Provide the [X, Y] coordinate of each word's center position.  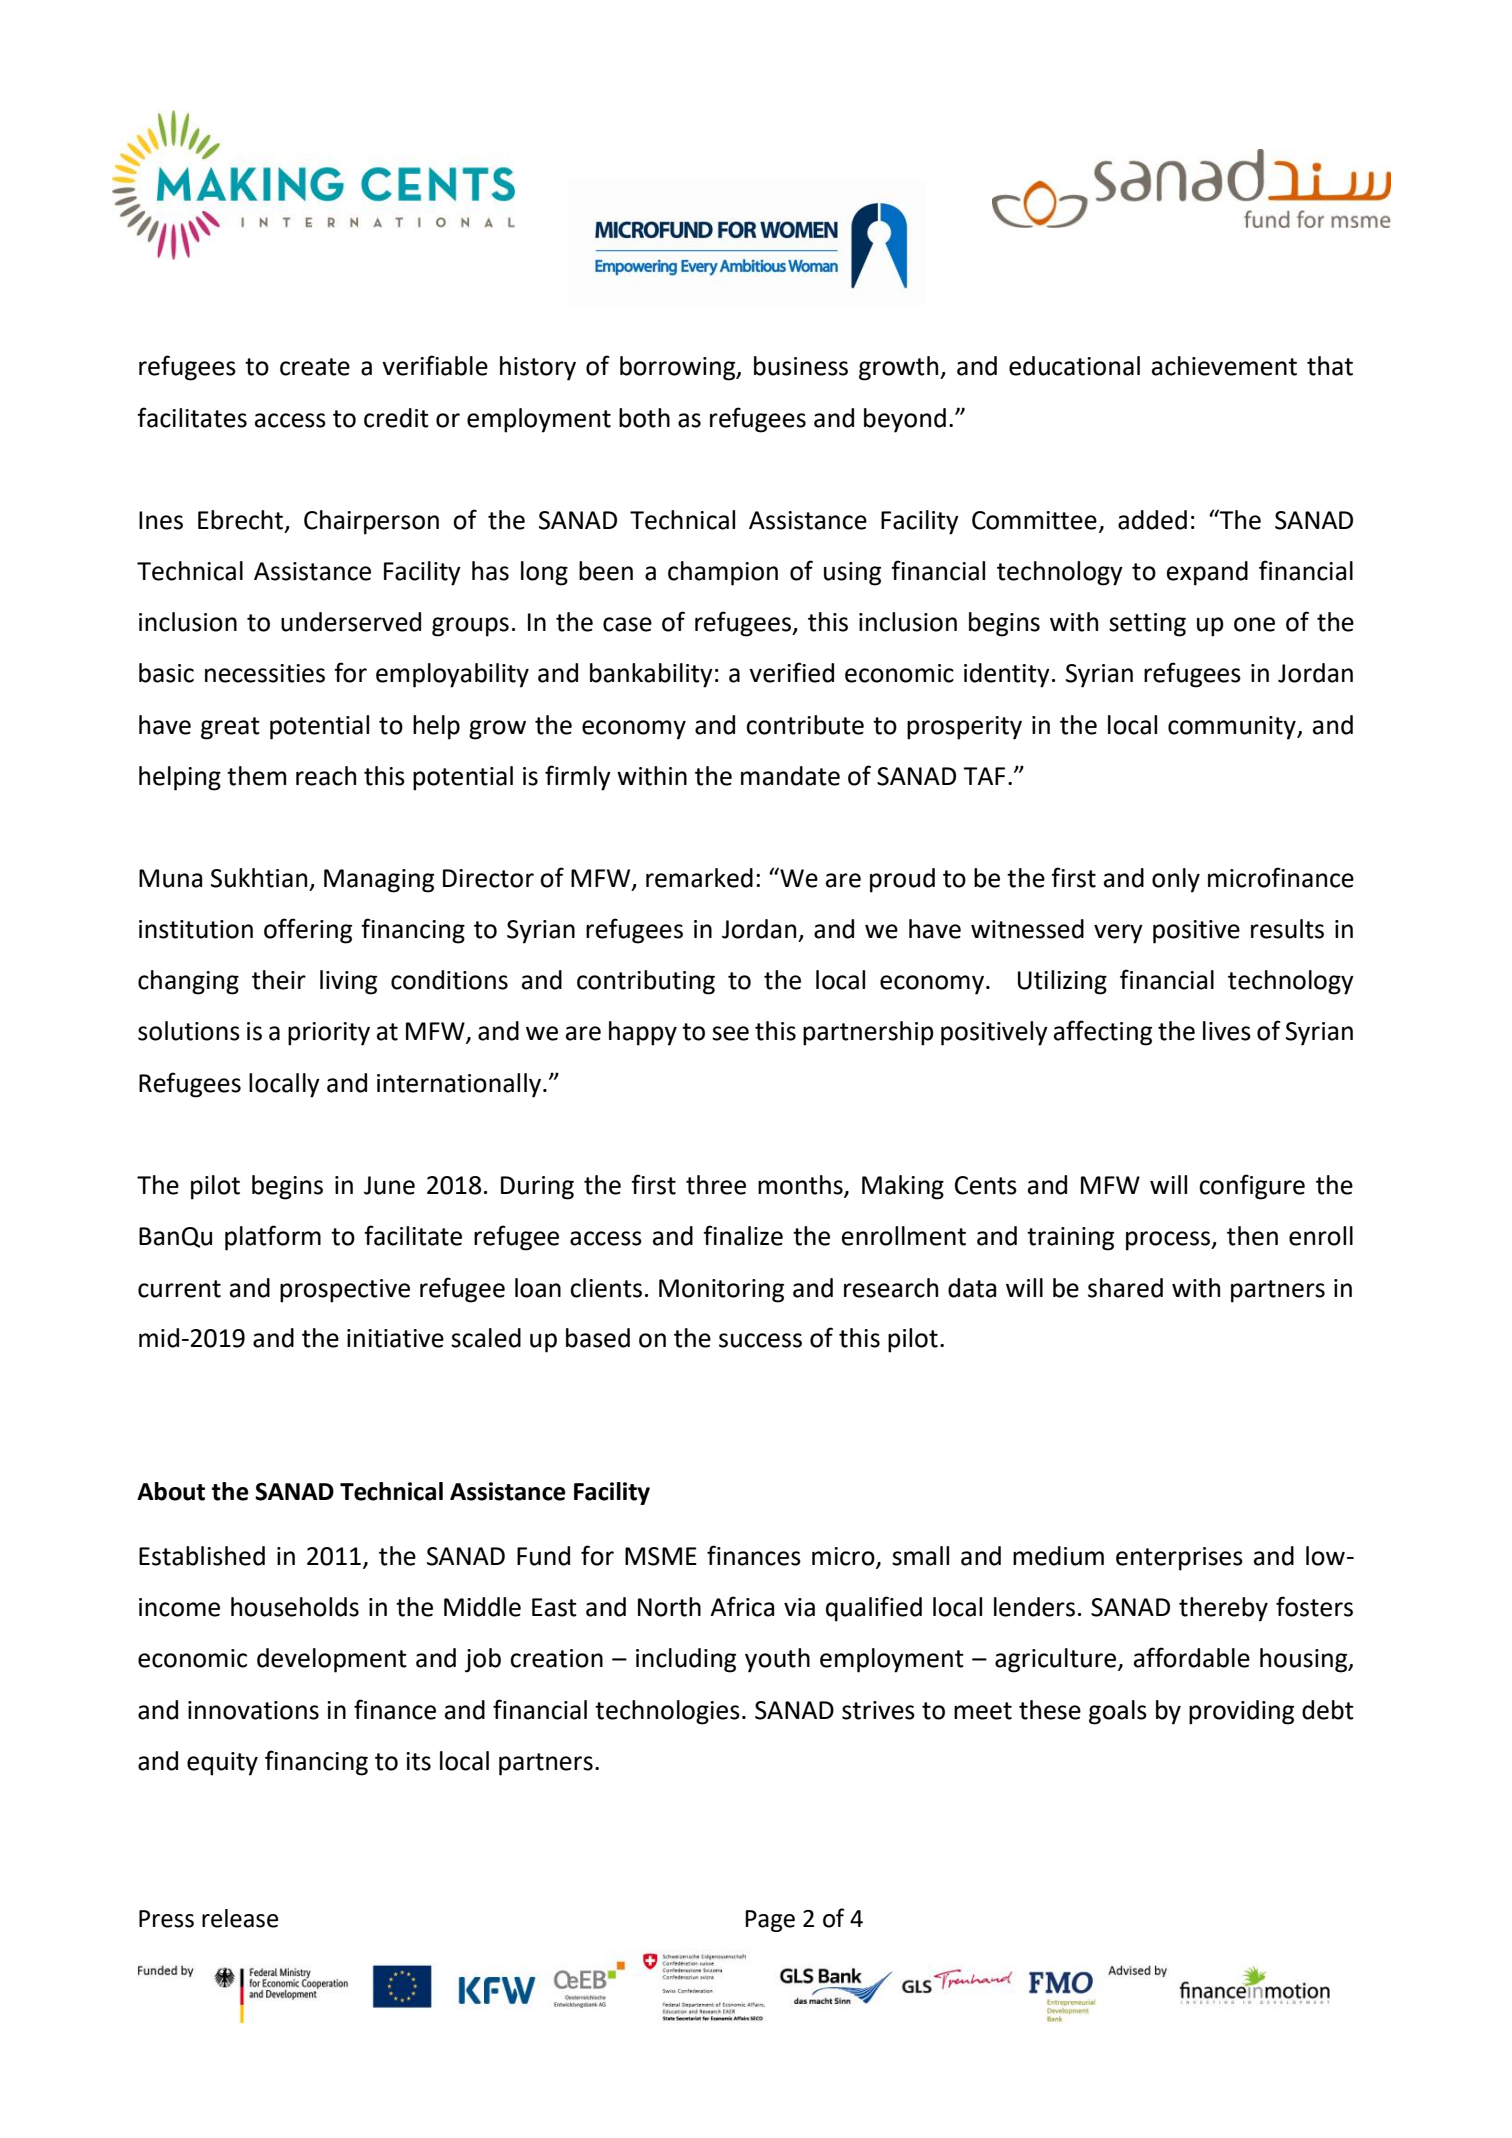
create [315, 367]
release [240, 1918]
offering [308, 931]
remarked [699, 878]
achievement [1224, 366]
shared [1125, 1288]
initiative [395, 1338]
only [1176, 880]
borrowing [679, 368]
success [760, 1340]
